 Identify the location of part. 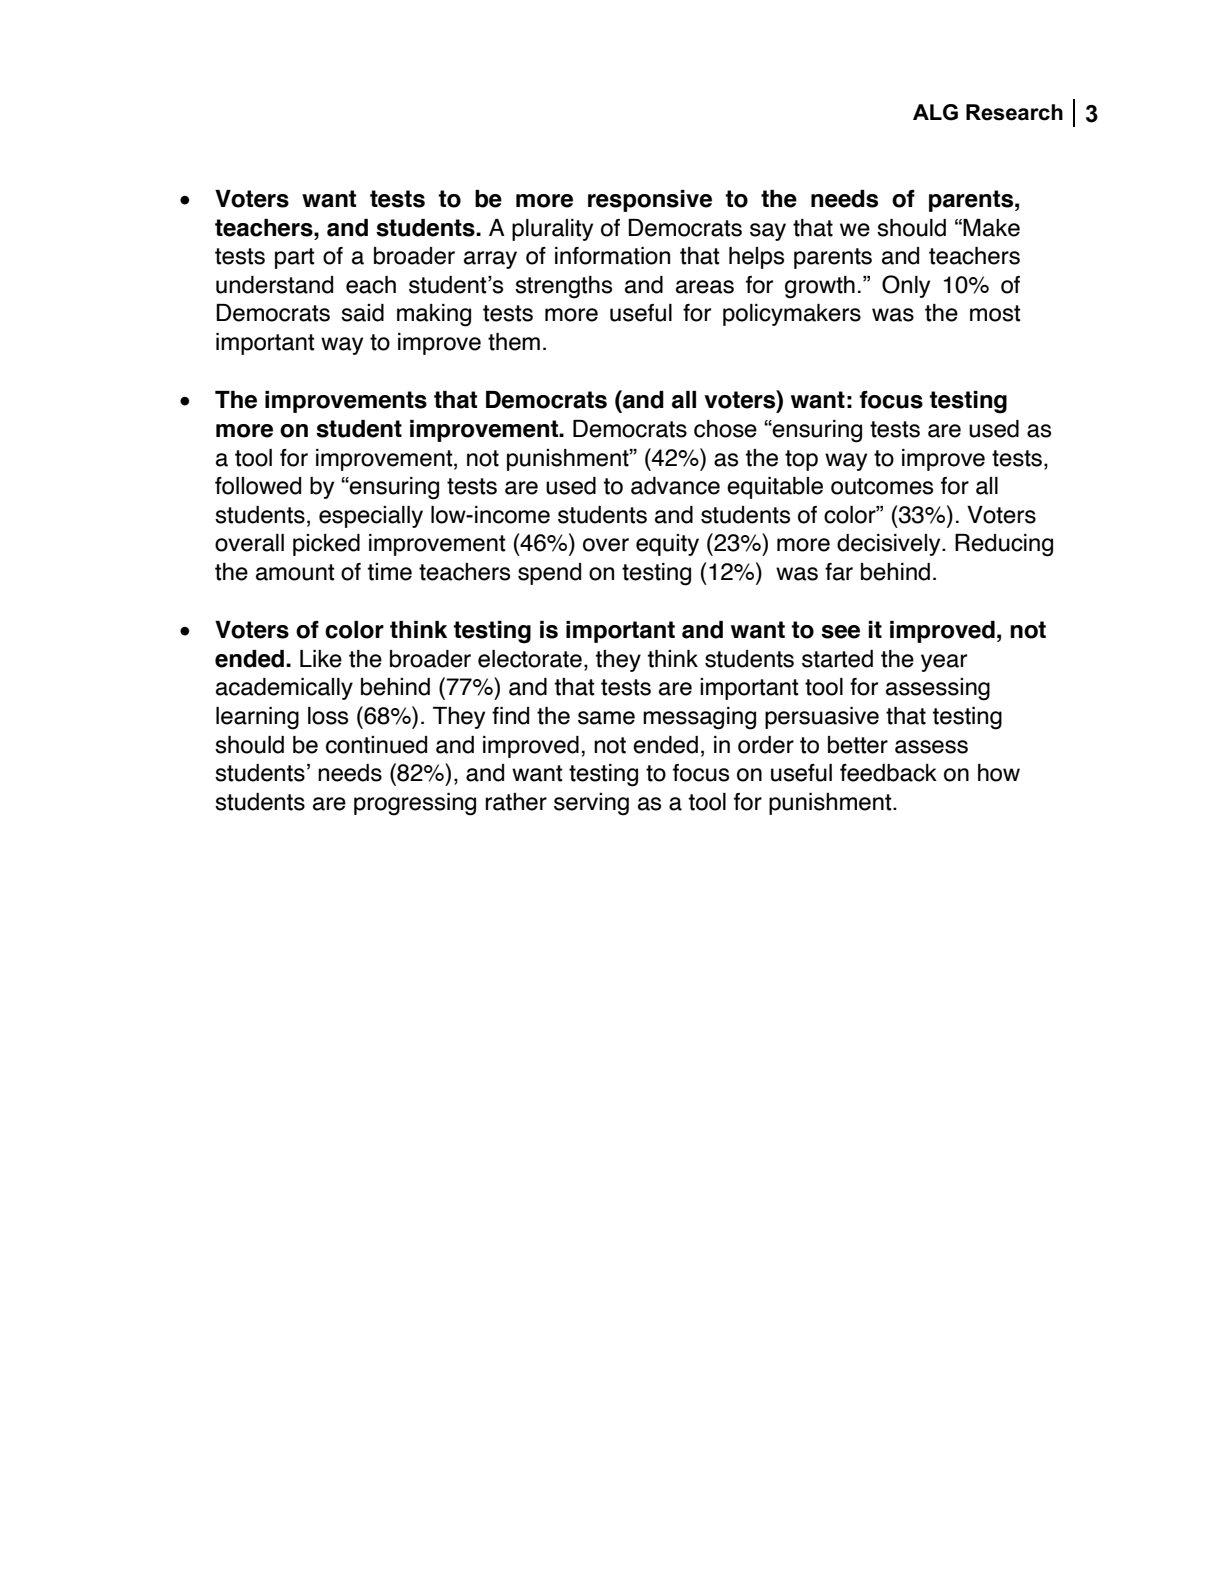
(295, 258).
